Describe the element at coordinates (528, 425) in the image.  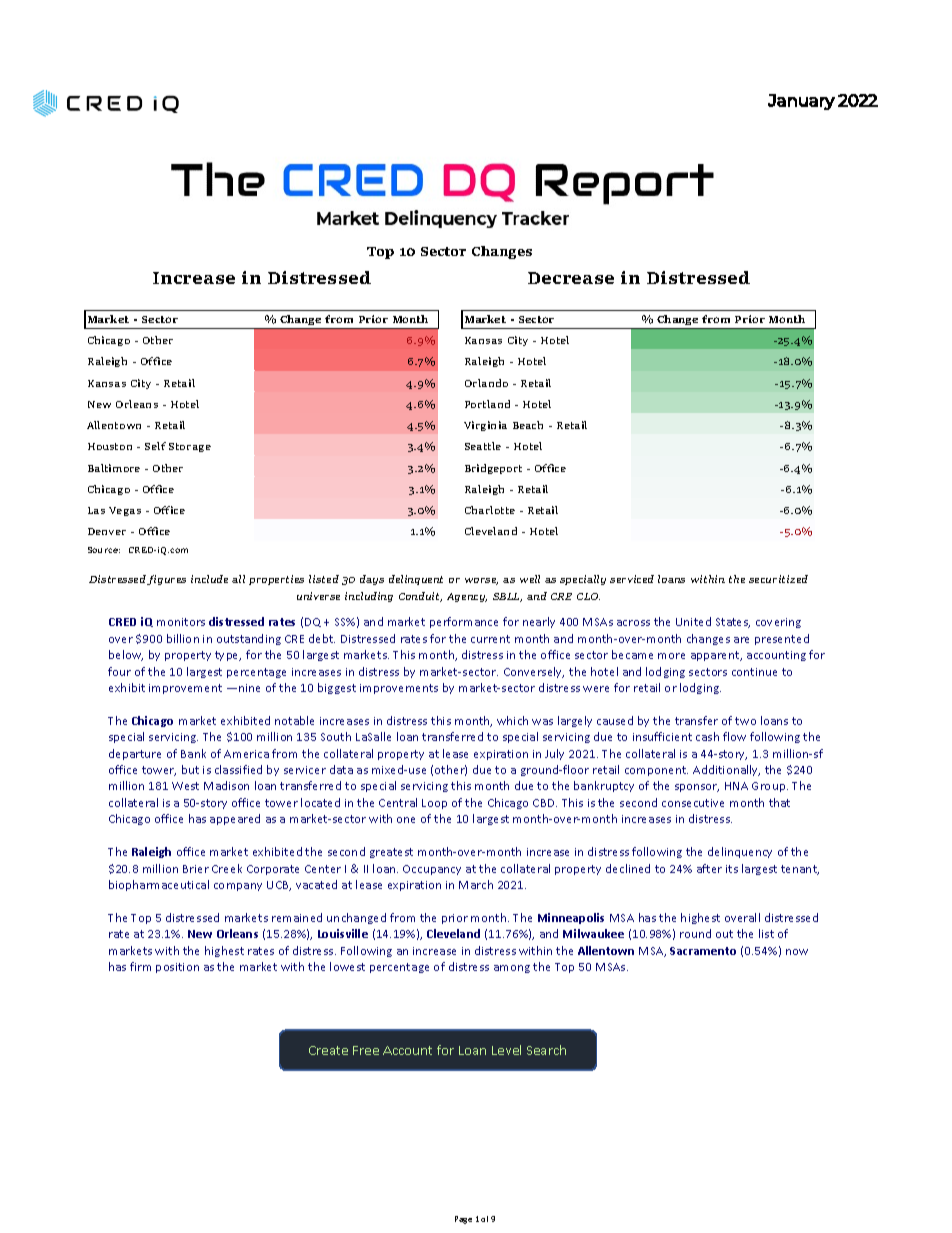
I see `Beach` at that location.
